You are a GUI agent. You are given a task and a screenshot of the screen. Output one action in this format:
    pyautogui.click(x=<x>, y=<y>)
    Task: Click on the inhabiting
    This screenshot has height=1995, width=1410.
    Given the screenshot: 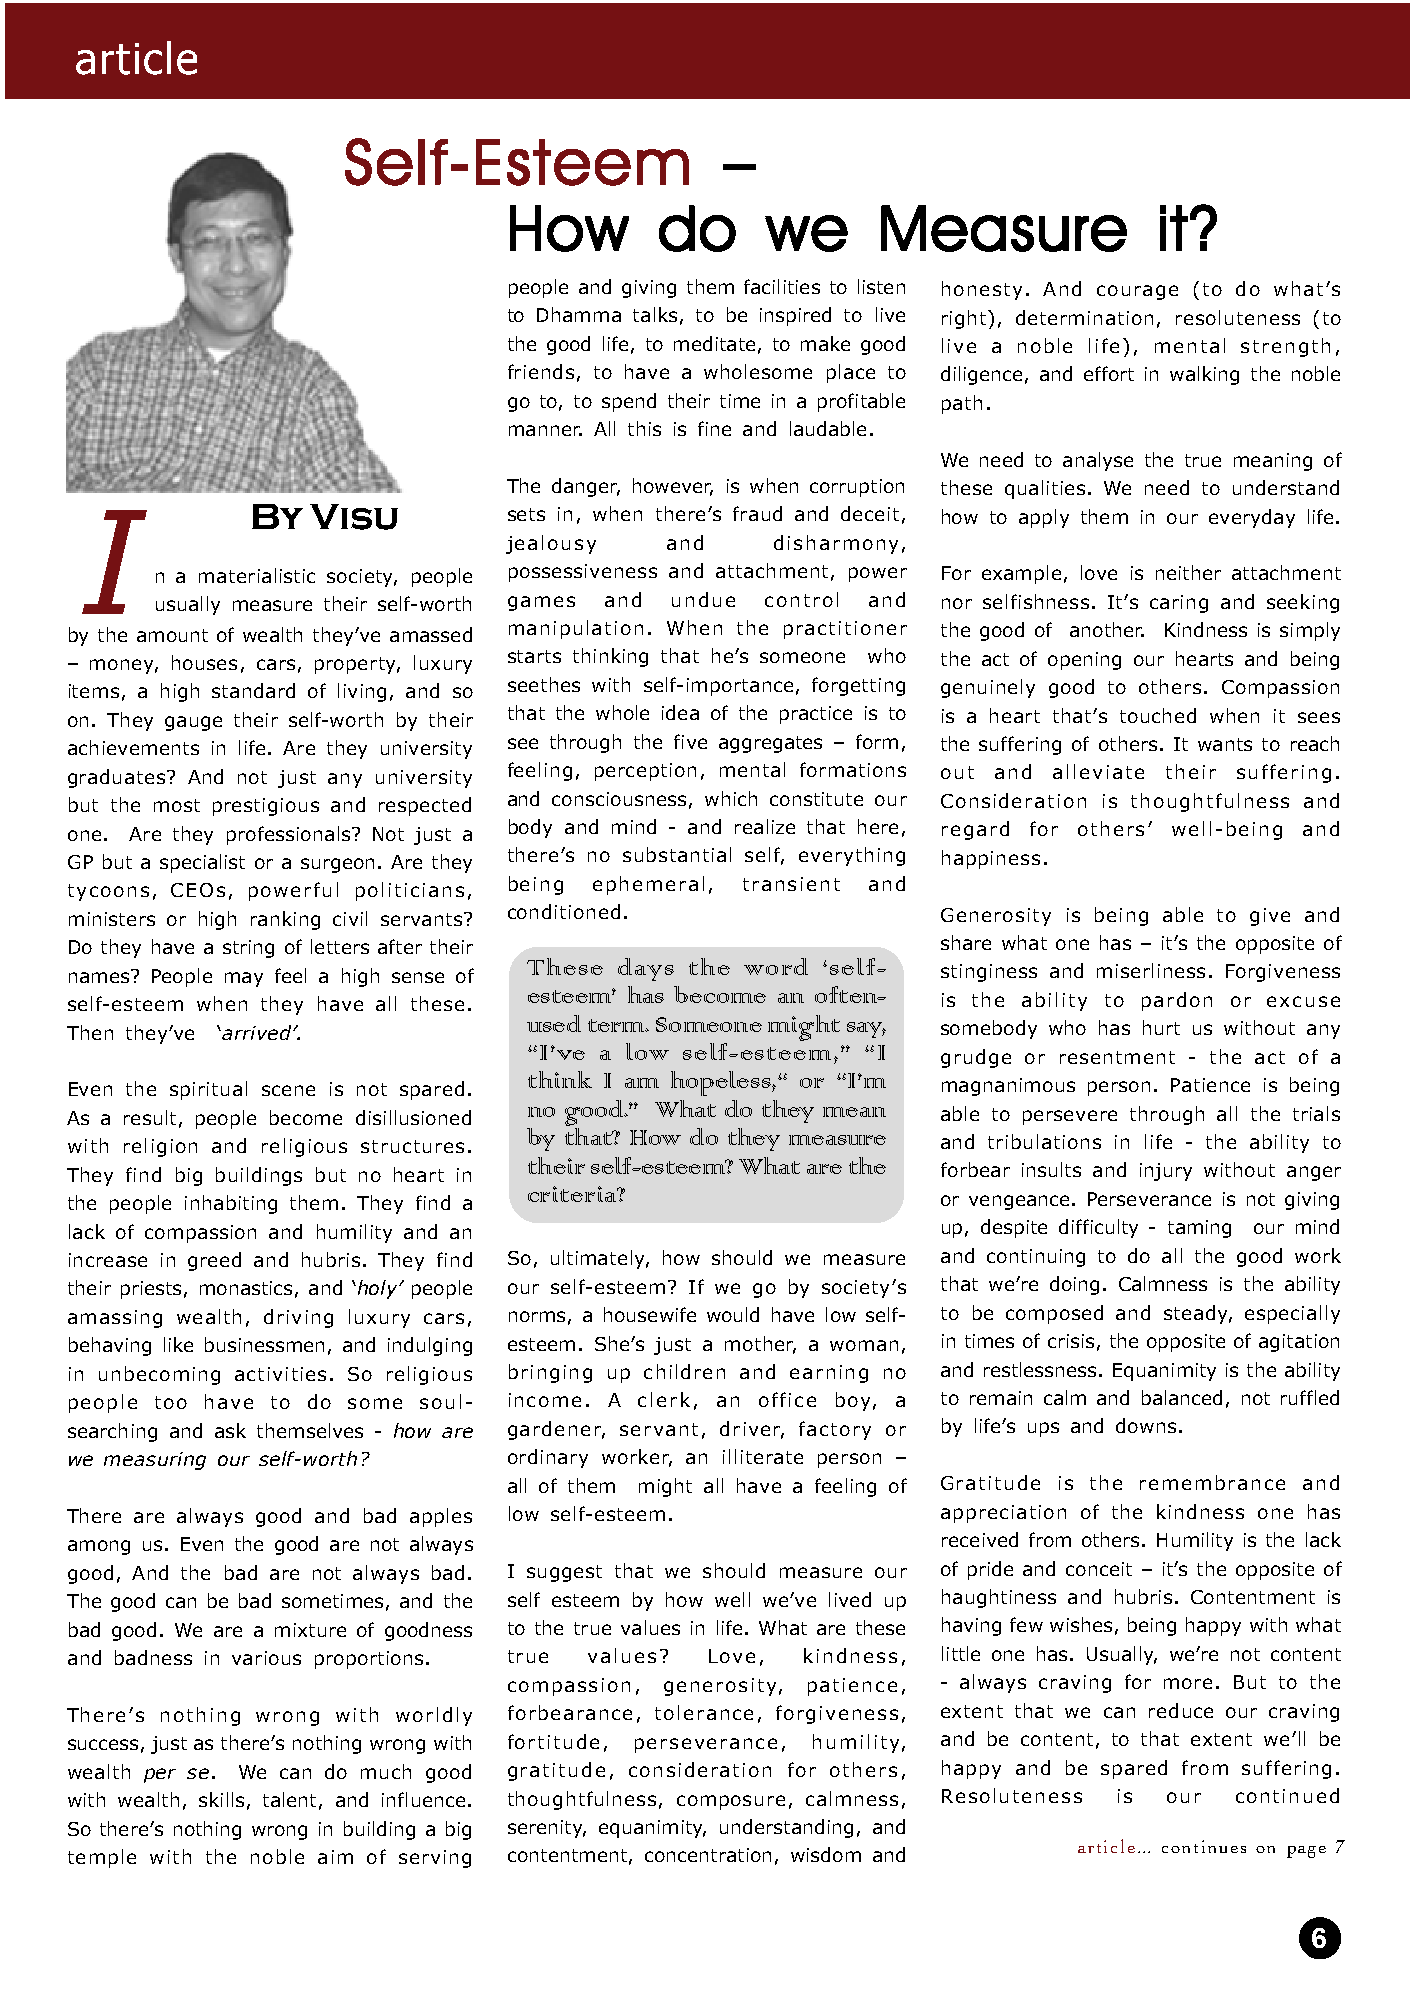 What is the action you would take?
    pyautogui.click(x=231, y=1204)
